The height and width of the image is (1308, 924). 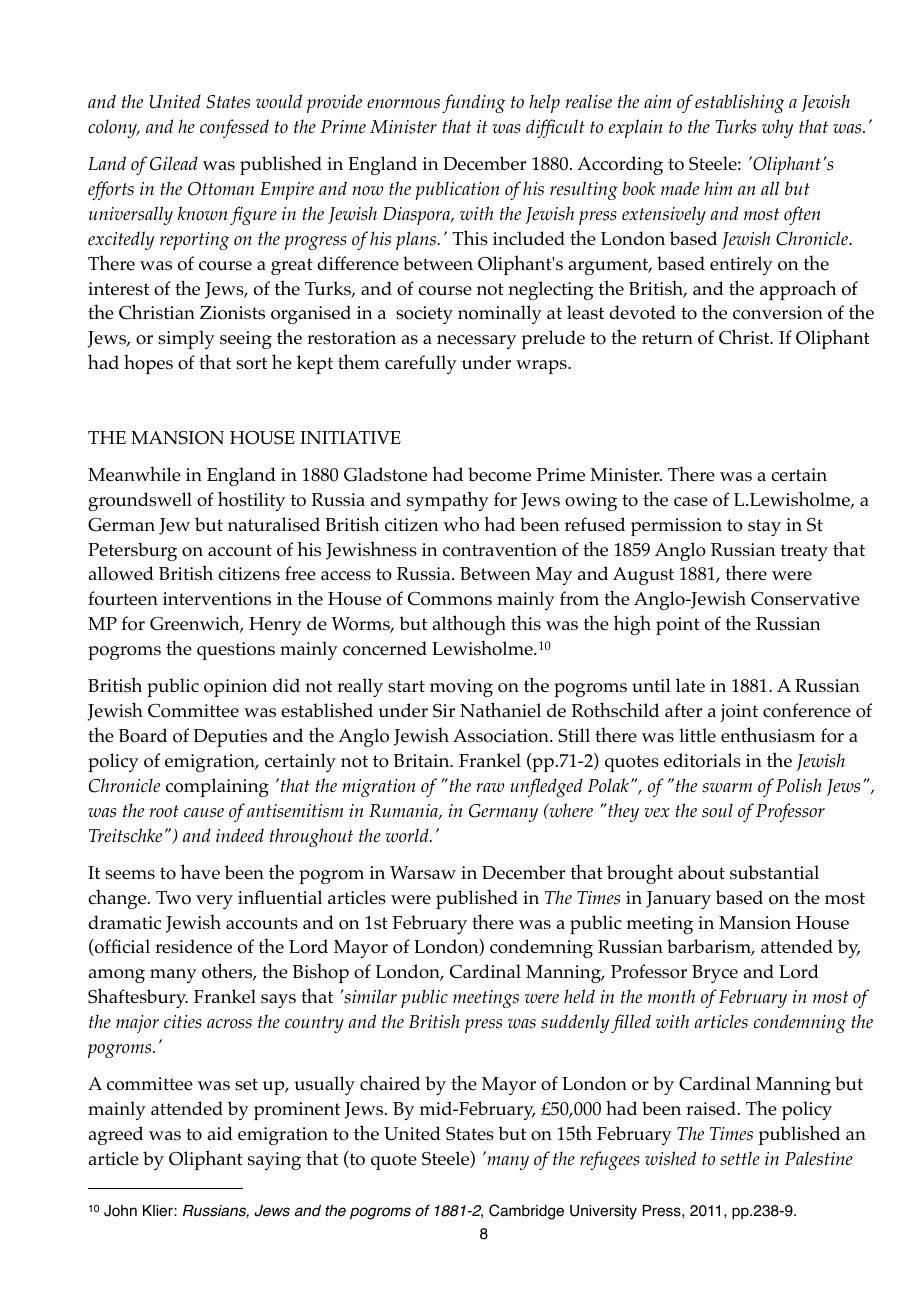 I want to click on confessed, so click(x=234, y=128).
